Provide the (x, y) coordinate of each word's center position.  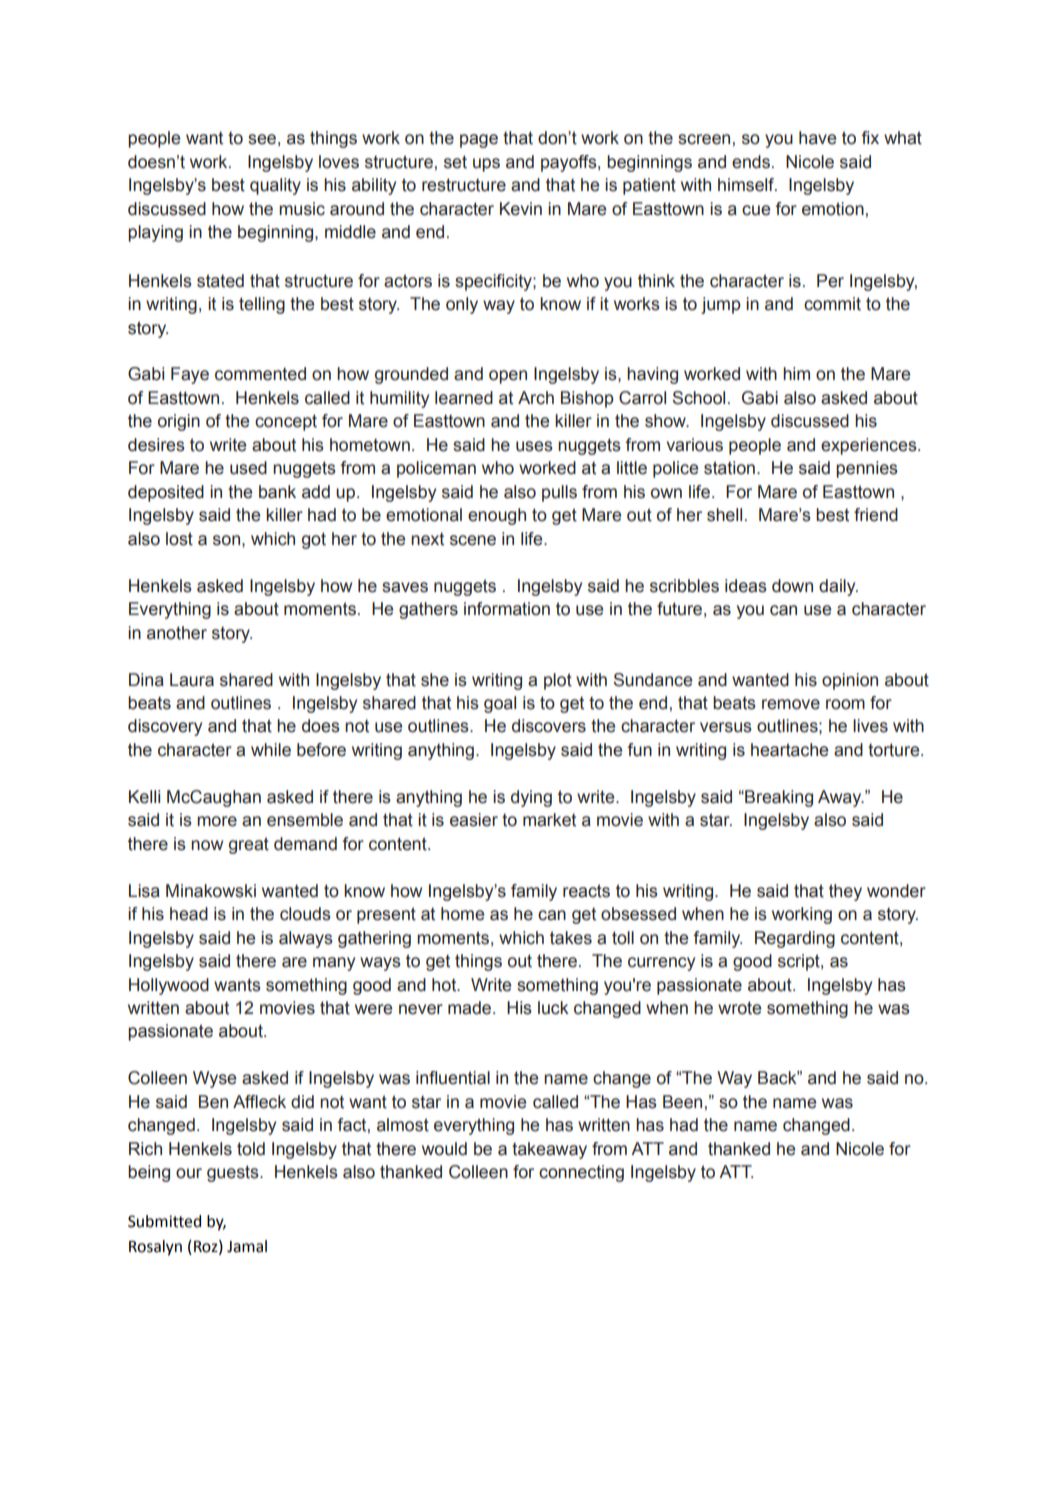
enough (497, 516)
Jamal (247, 1246)
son (226, 540)
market (549, 820)
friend (876, 515)
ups (486, 165)
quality (275, 186)
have (817, 138)
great (249, 845)
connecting (581, 1173)
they (845, 892)
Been (682, 1102)
